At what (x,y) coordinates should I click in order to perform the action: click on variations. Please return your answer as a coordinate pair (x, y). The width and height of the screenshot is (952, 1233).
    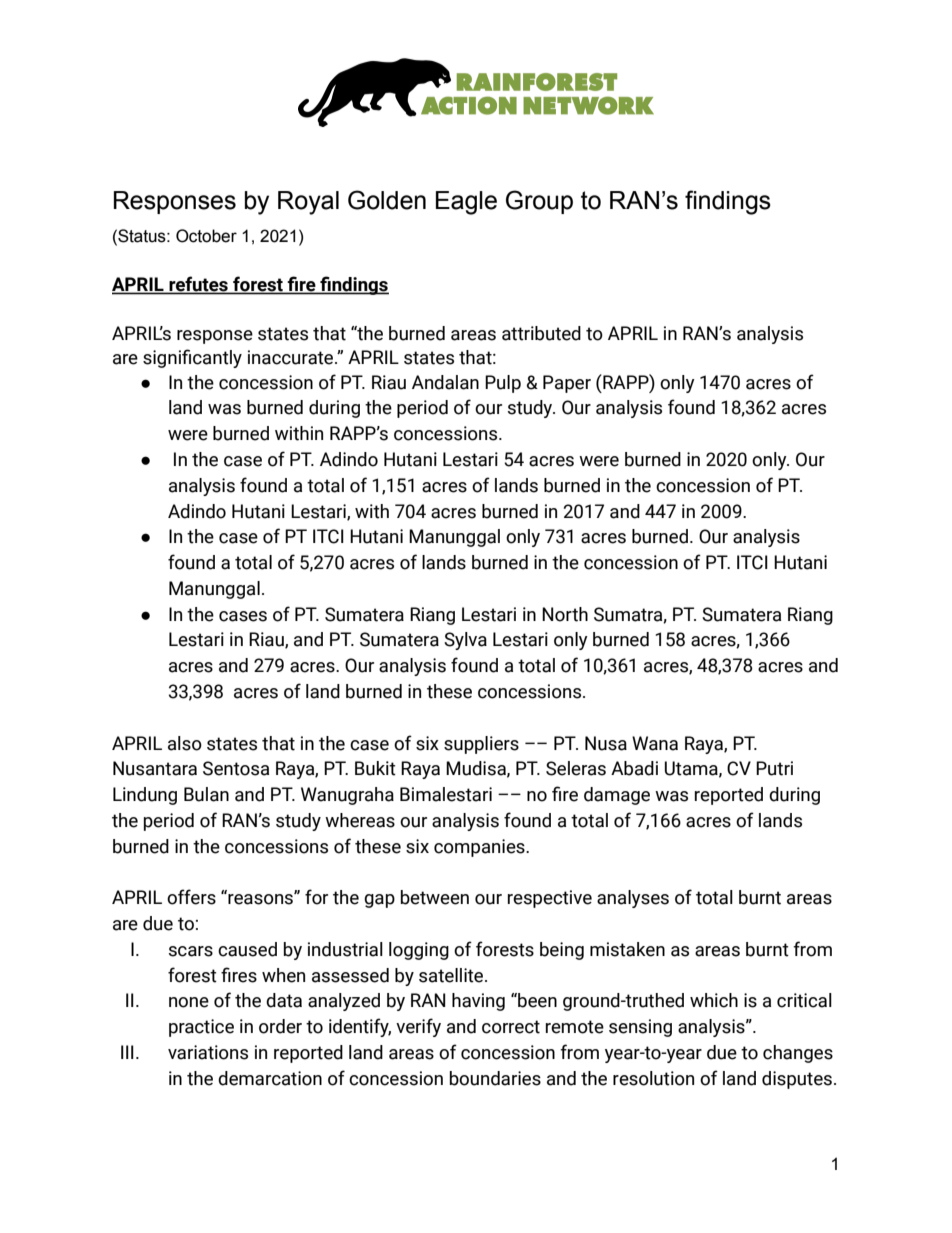
    Looking at the image, I should click on (208, 1052).
